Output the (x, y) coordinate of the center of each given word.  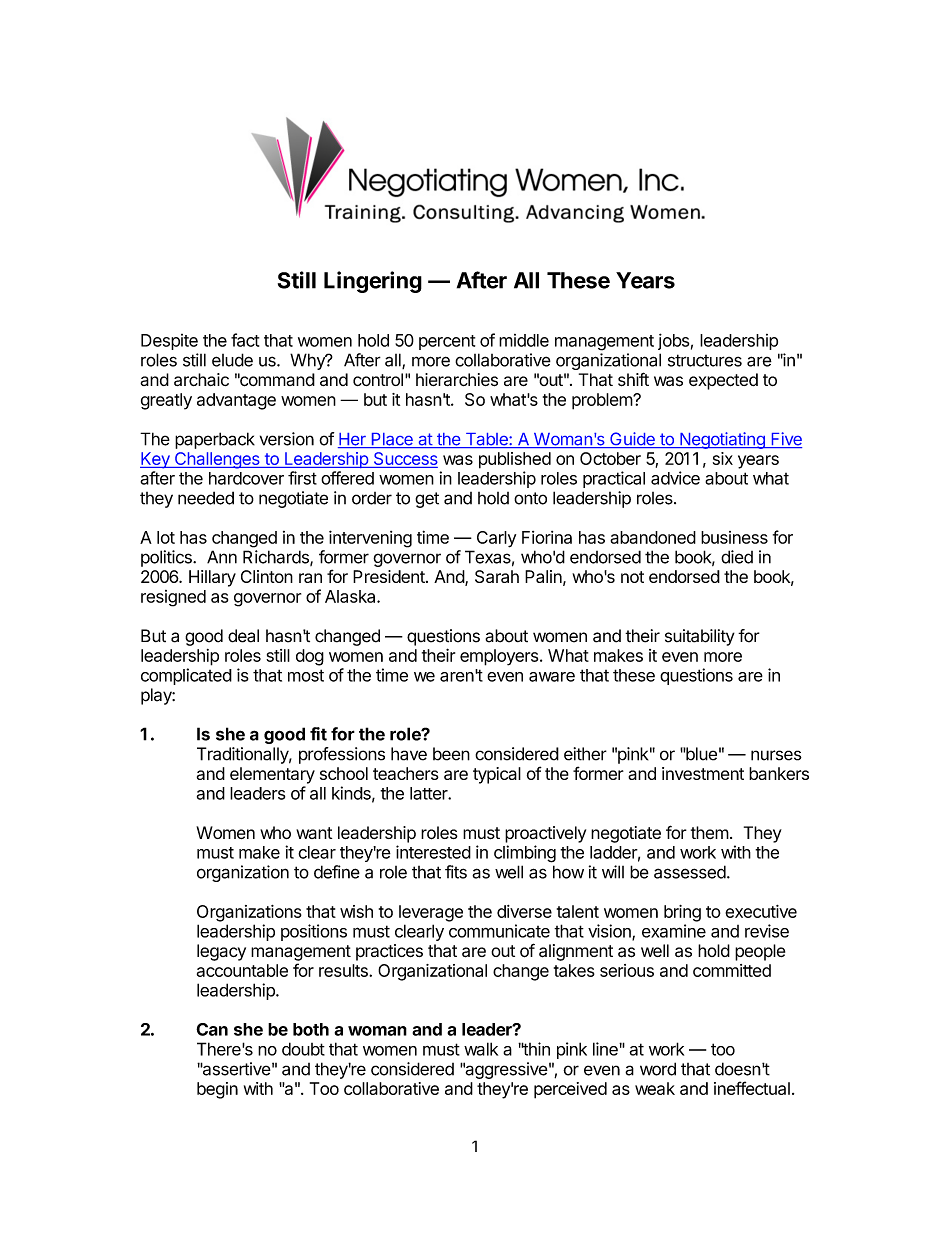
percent (447, 342)
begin (217, 1090)
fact (245, 340)
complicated (186, 676)
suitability (700, 637)
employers (499, 657)
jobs (673, 341)
